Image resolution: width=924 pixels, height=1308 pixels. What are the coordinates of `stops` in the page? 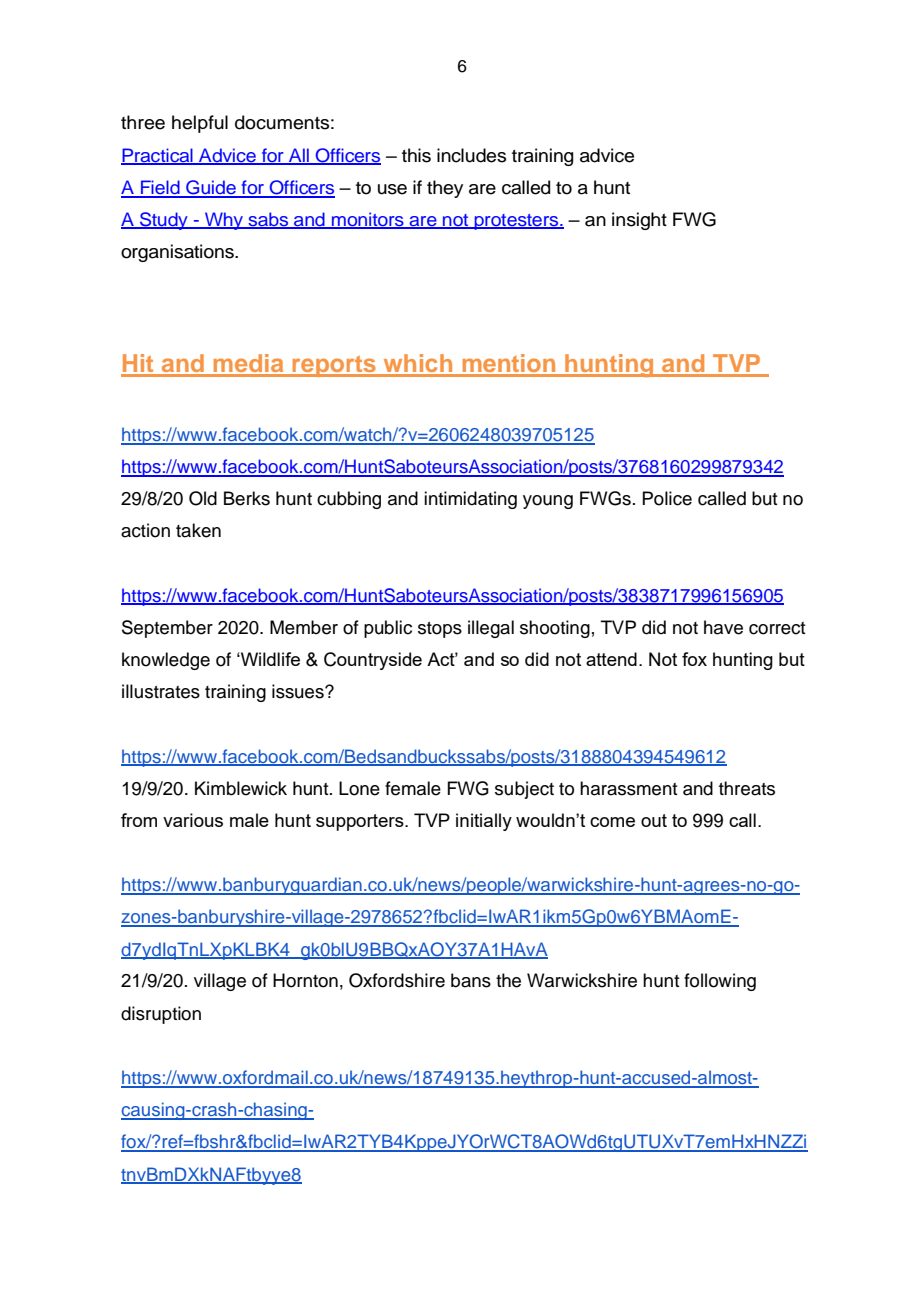 It's located at (440, 630).
